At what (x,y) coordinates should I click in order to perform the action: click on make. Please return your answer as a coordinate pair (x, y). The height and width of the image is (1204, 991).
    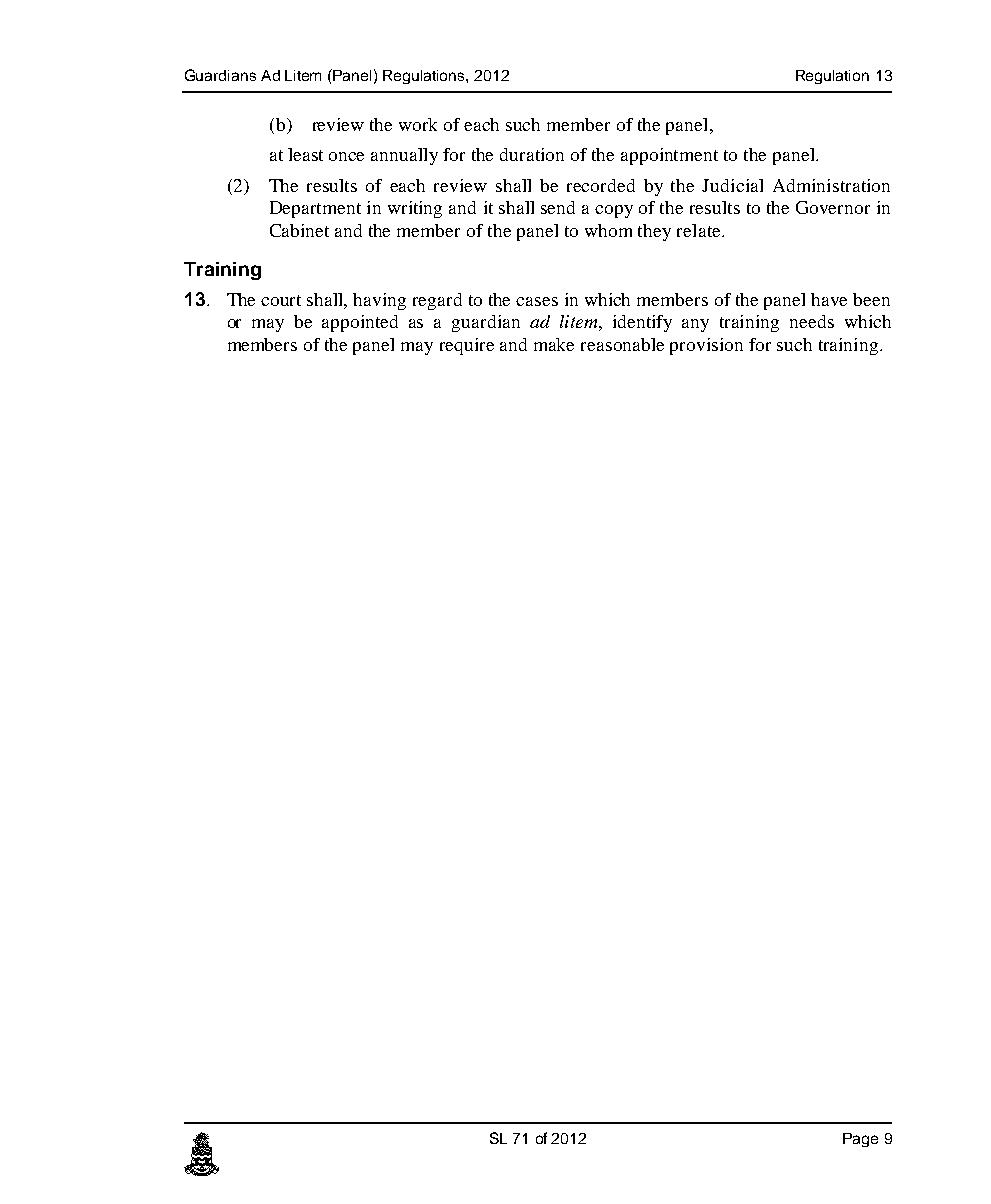
    Looking at the image, I should click on (554, 344).
